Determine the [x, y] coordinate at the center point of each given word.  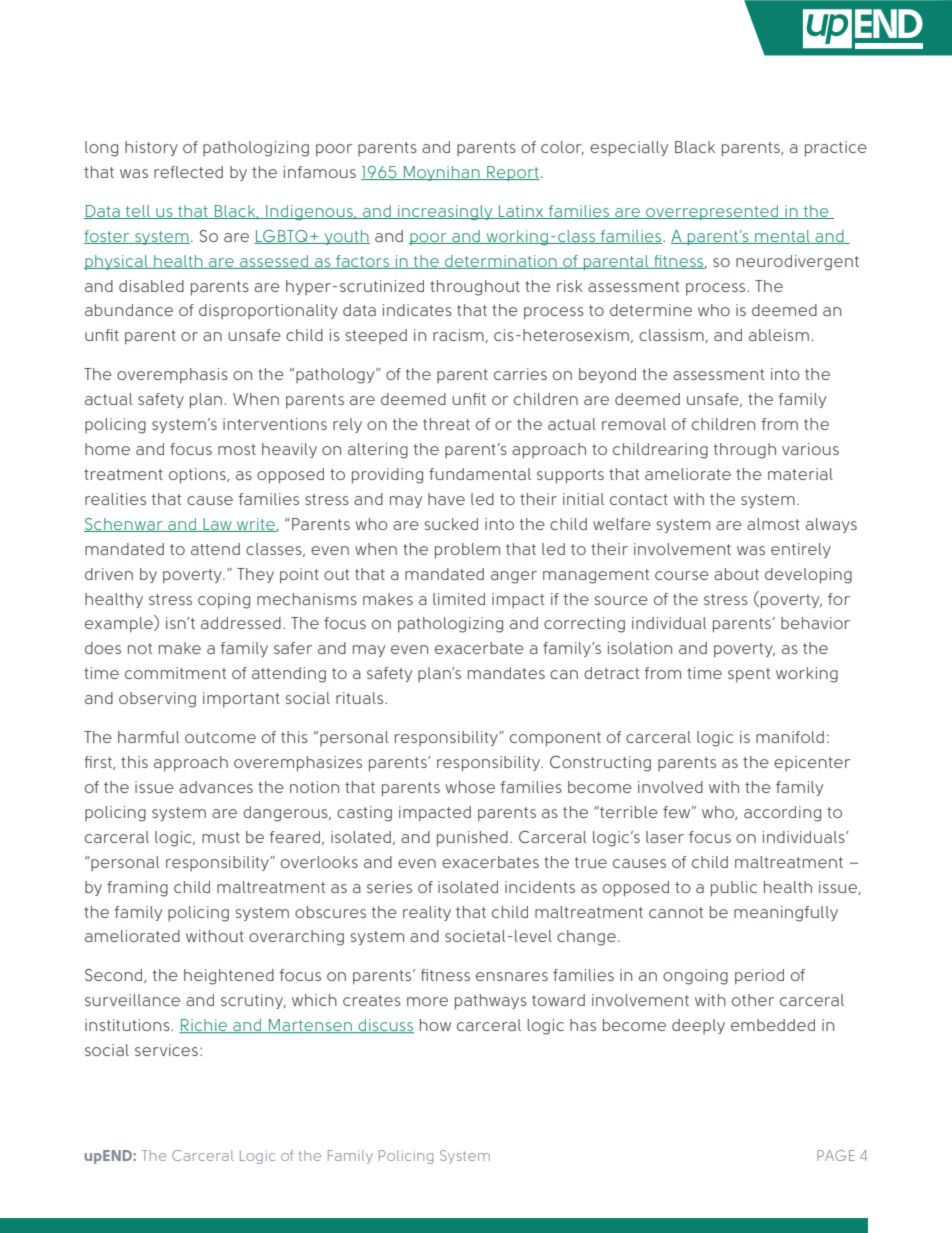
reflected [188, 172]
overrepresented [712, 212]
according [782, 814]
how [435, 1025]
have [446, 499]
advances [216, 787]
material [800, 474]
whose [470, 787]
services [166, 1050]
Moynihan [442, 173]
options [198, 476]
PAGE [836, 1155]
